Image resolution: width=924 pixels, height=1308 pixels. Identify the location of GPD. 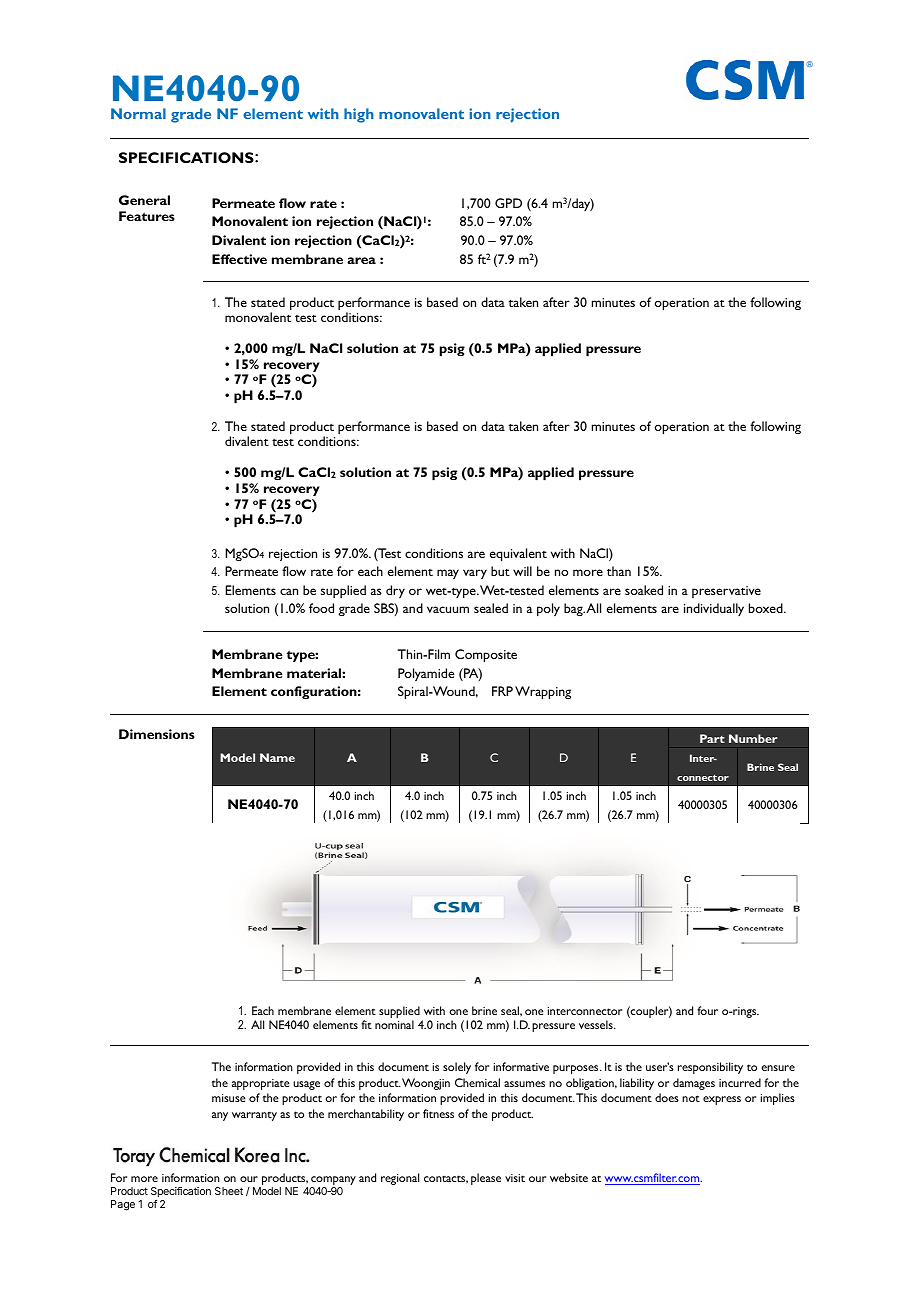
(508, 203).
